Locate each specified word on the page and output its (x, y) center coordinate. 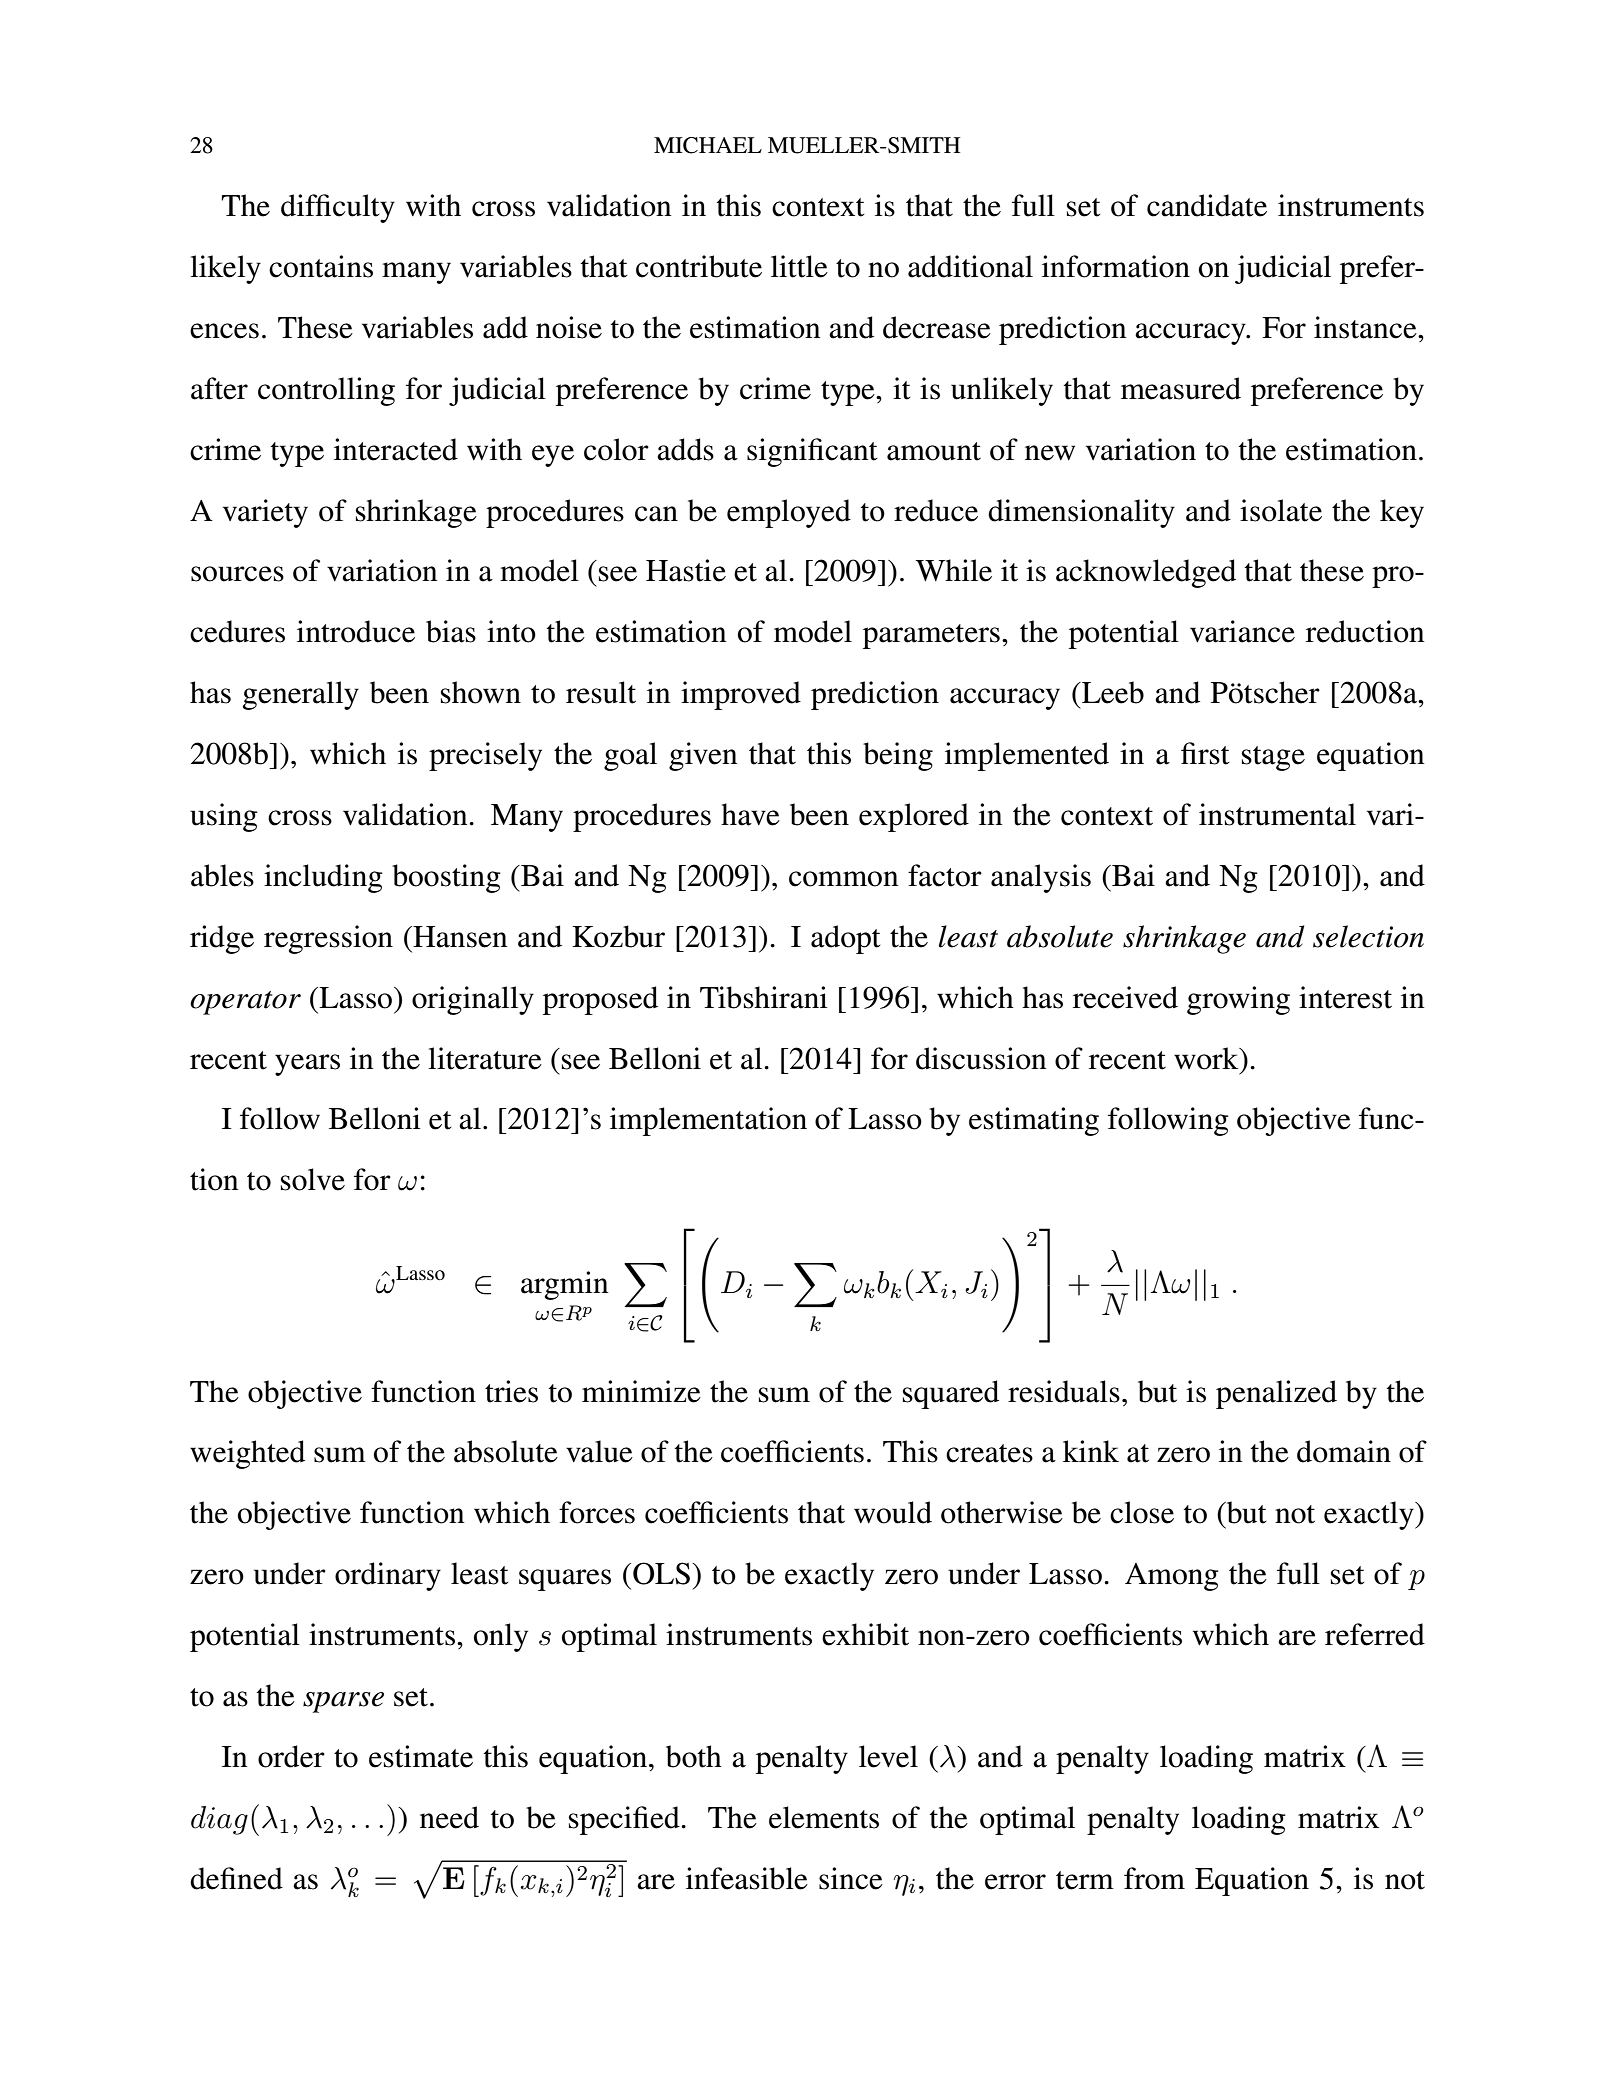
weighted (247, 1454)
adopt (845, 939)
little (799, 266)
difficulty (338, 208)
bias (451, 631)
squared (951, 1394)
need (449, 1817)
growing (1238, 1000)
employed (789, 513)
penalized (1276, 1394)
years (307, 1065)
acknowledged (1146, 573)
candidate (1207, 205)
